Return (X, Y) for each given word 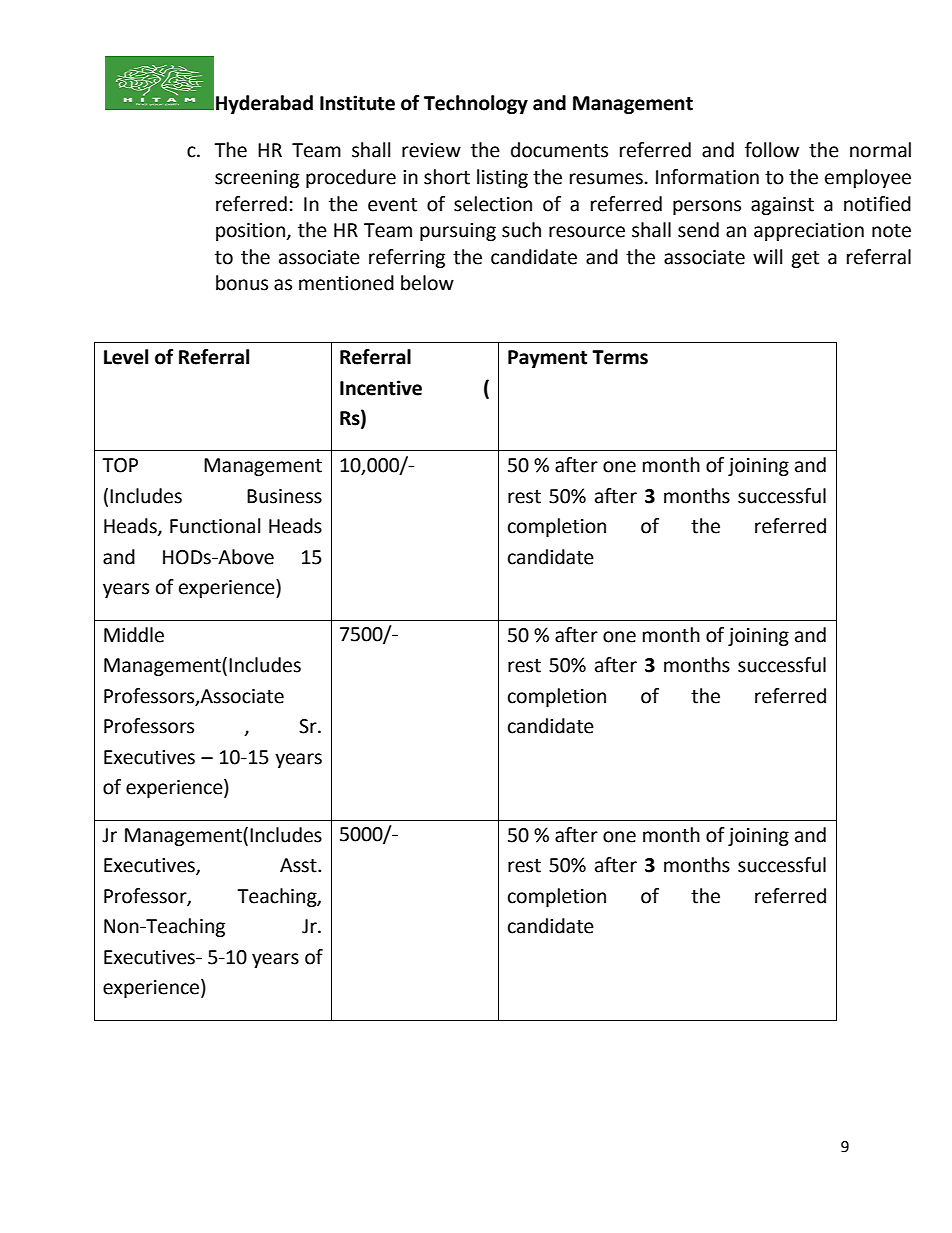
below (427, 283)
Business (284, 496)
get (805, 259)
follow (772, 150)
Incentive (381, 388)
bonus (242, 283)
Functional (215, 526)
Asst (299, 865)
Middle (134, 635)
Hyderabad (264, 104)
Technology (476, 104)
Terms (620, 357)
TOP (120, 465)
